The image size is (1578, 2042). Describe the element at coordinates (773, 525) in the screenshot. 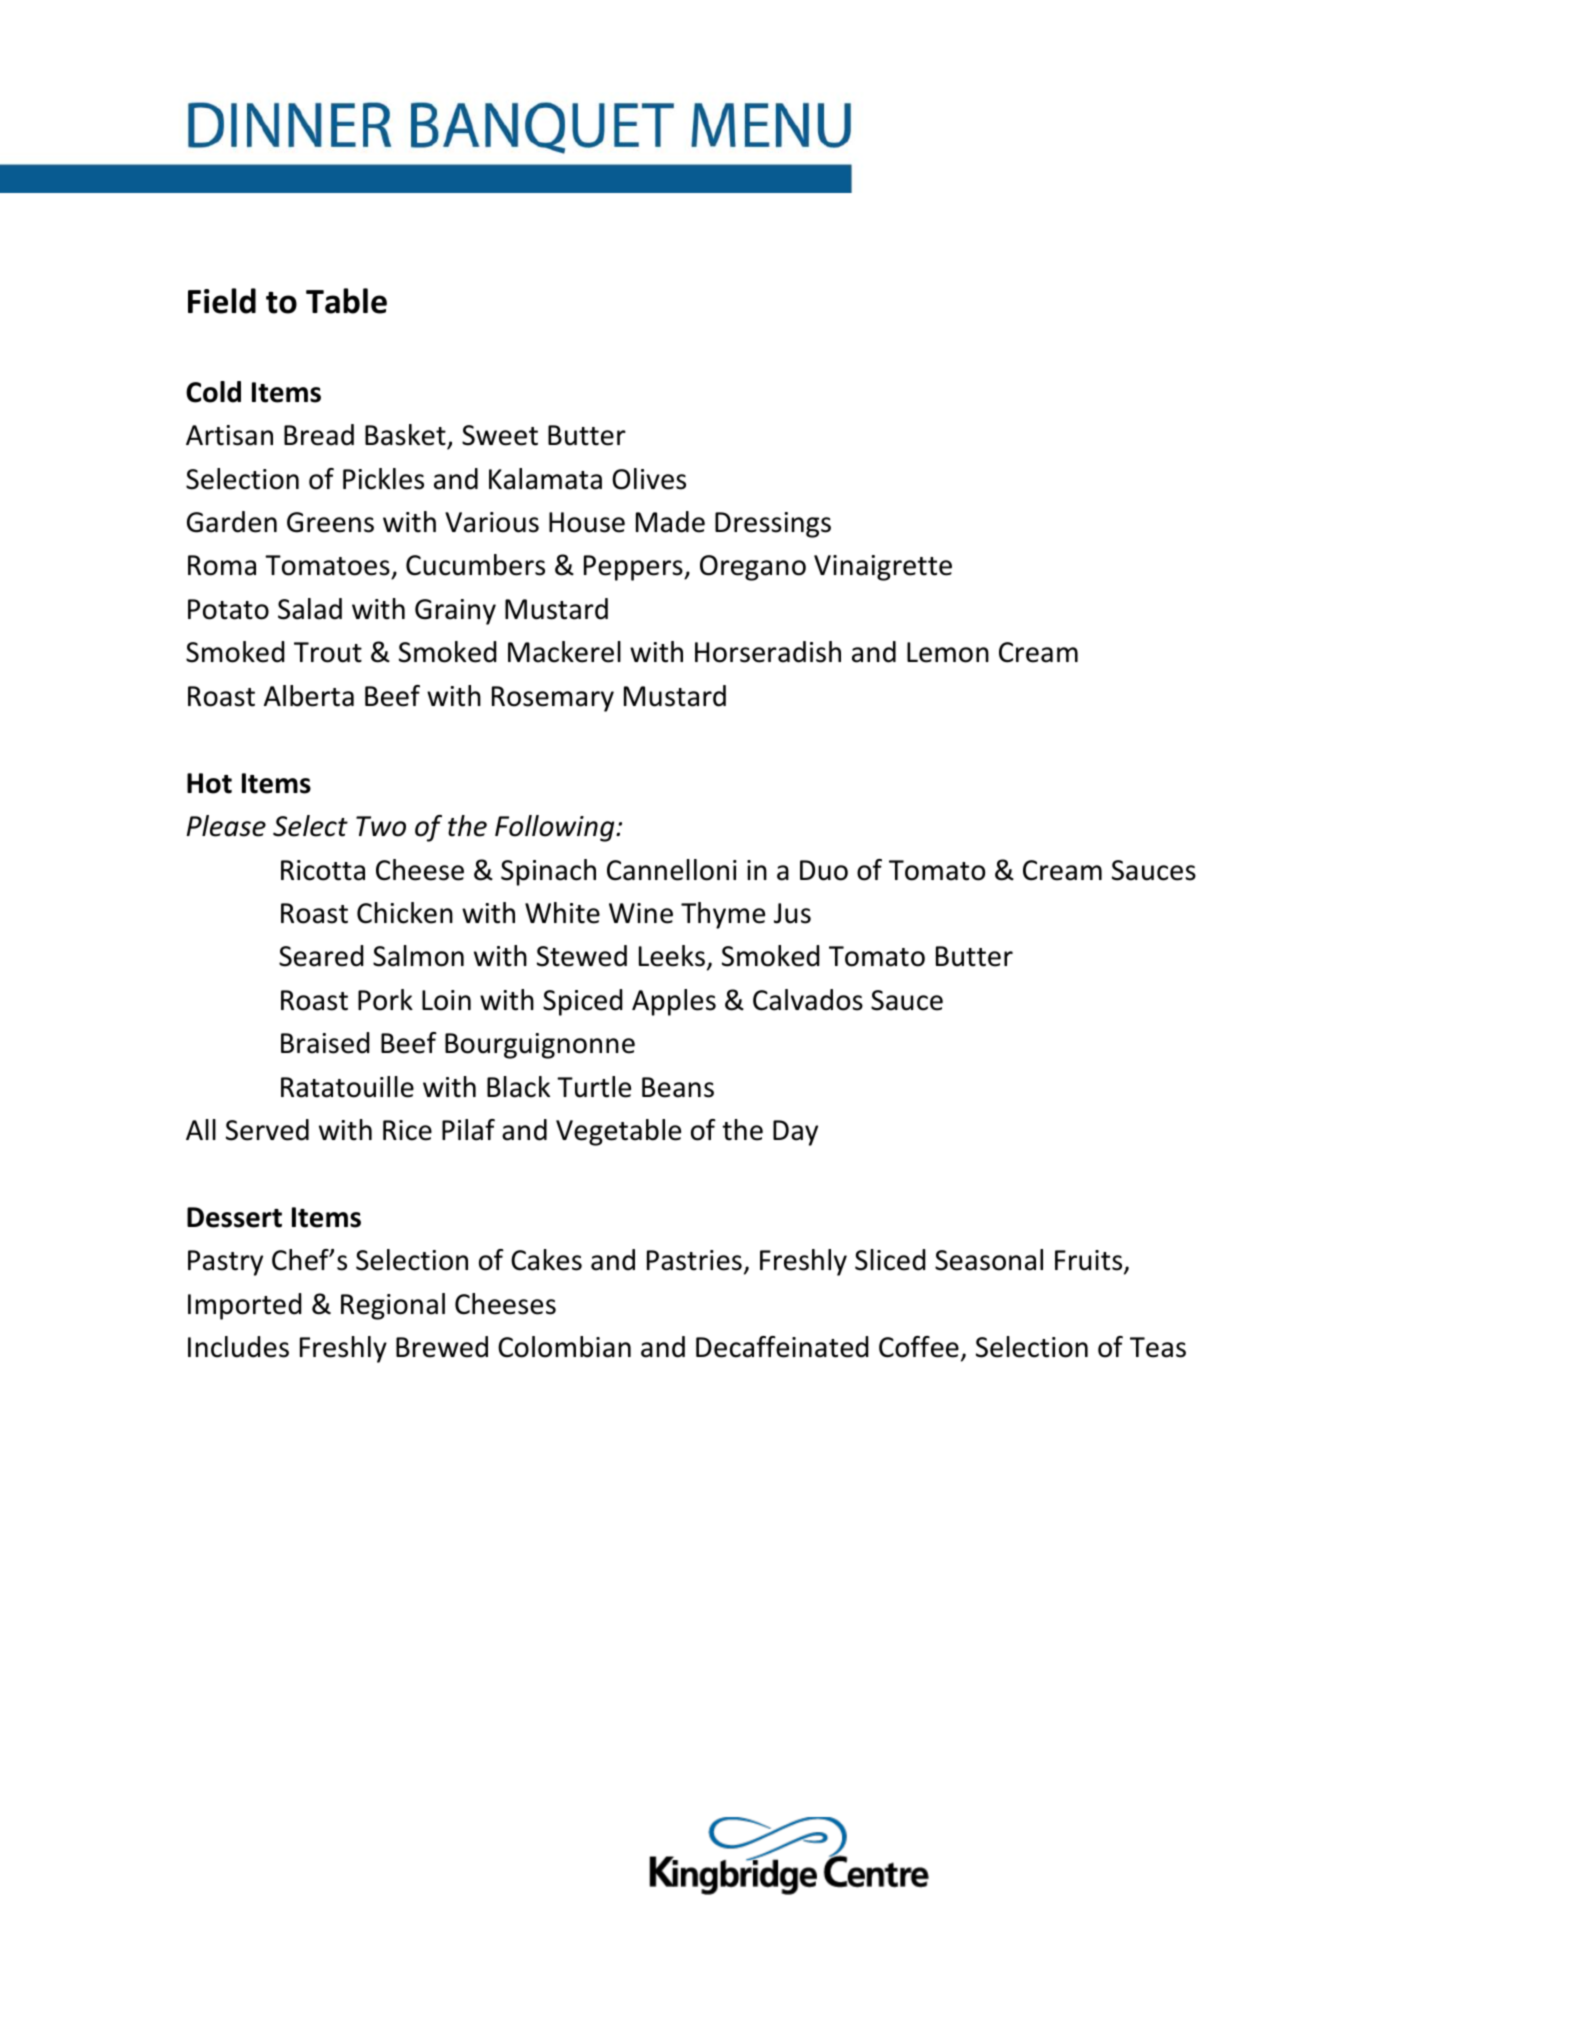

I see `Dressings` at that location.
